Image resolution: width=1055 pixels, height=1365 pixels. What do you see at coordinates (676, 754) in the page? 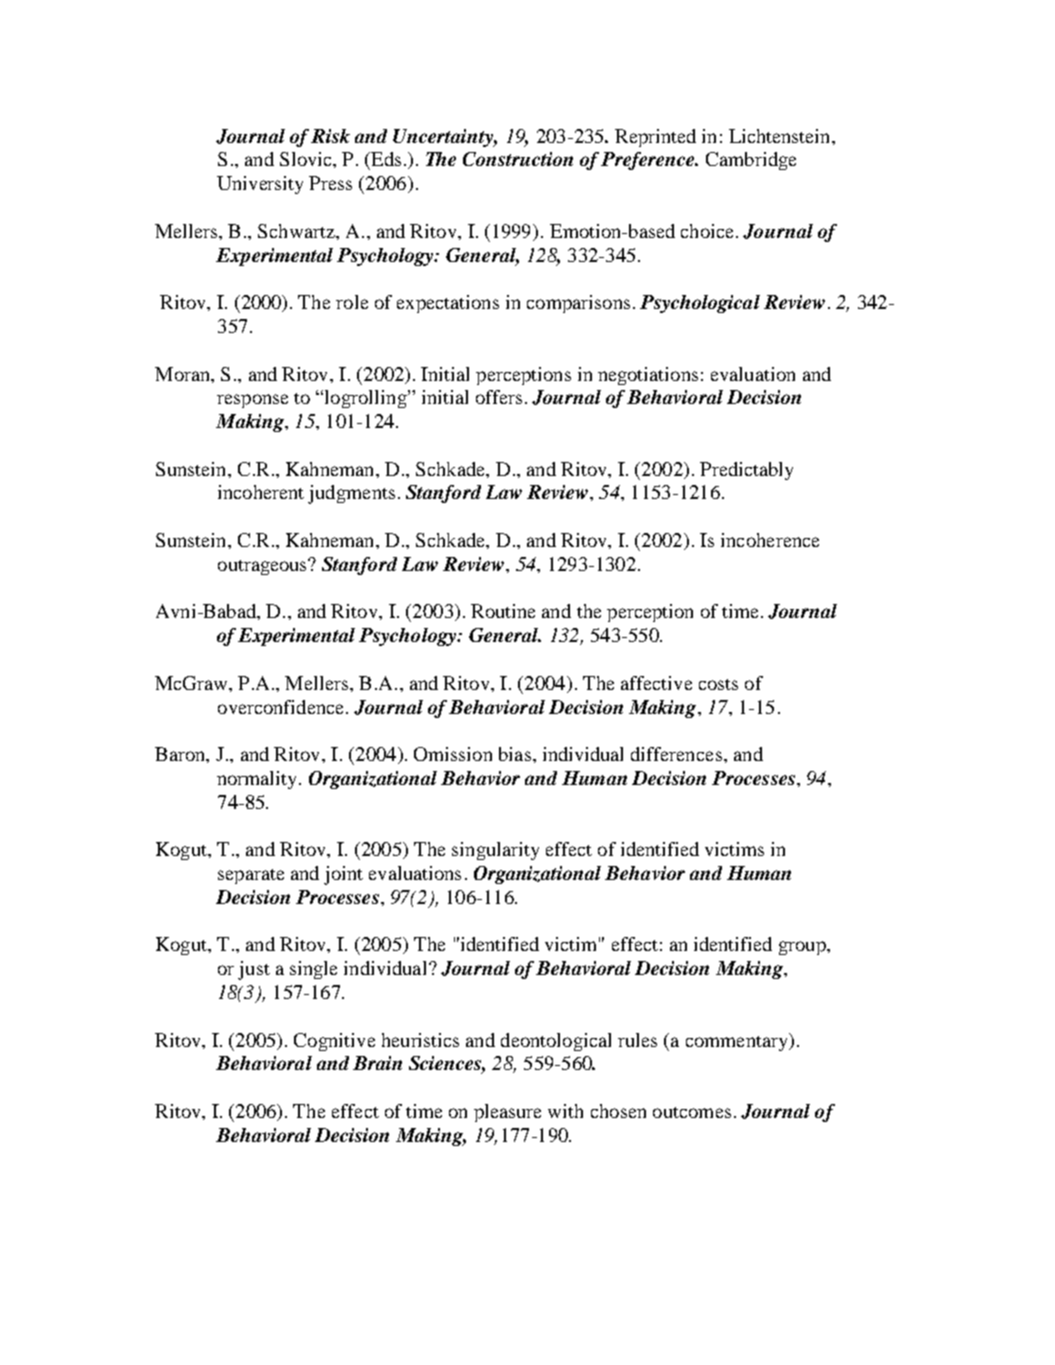
I see `differences` at bounding box center [676, 754].
